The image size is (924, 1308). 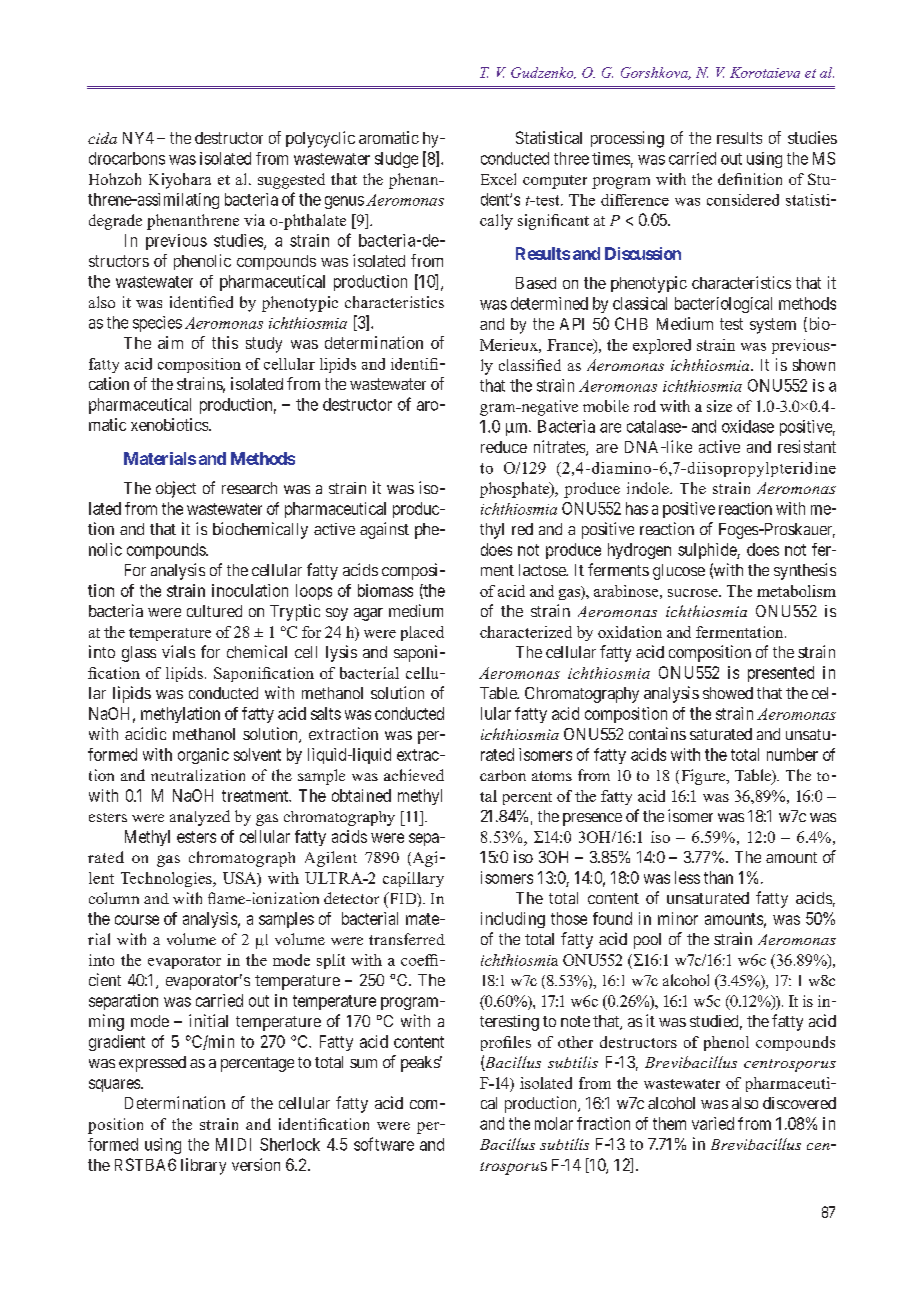 I want to click on vials, so click(x=178, y=651).
